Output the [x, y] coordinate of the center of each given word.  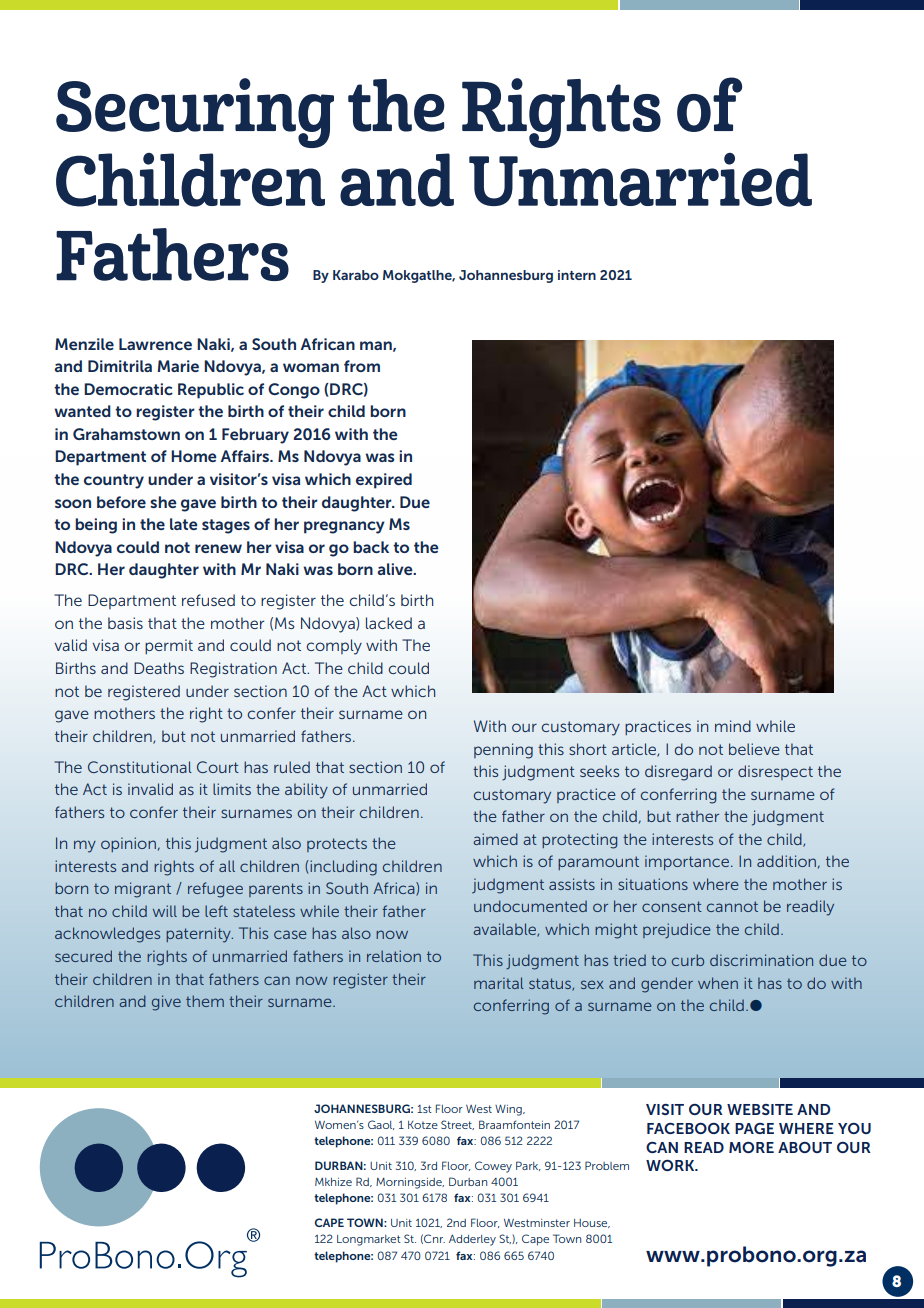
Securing [195, 113]
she [163, 502]
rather [697, 816]
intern [577, 275]
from [362, 366]
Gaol [381, 1125]
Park [528, 1166]
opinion [128, 844]
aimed [495, 839]
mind [733, 726]
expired [384, 481]
